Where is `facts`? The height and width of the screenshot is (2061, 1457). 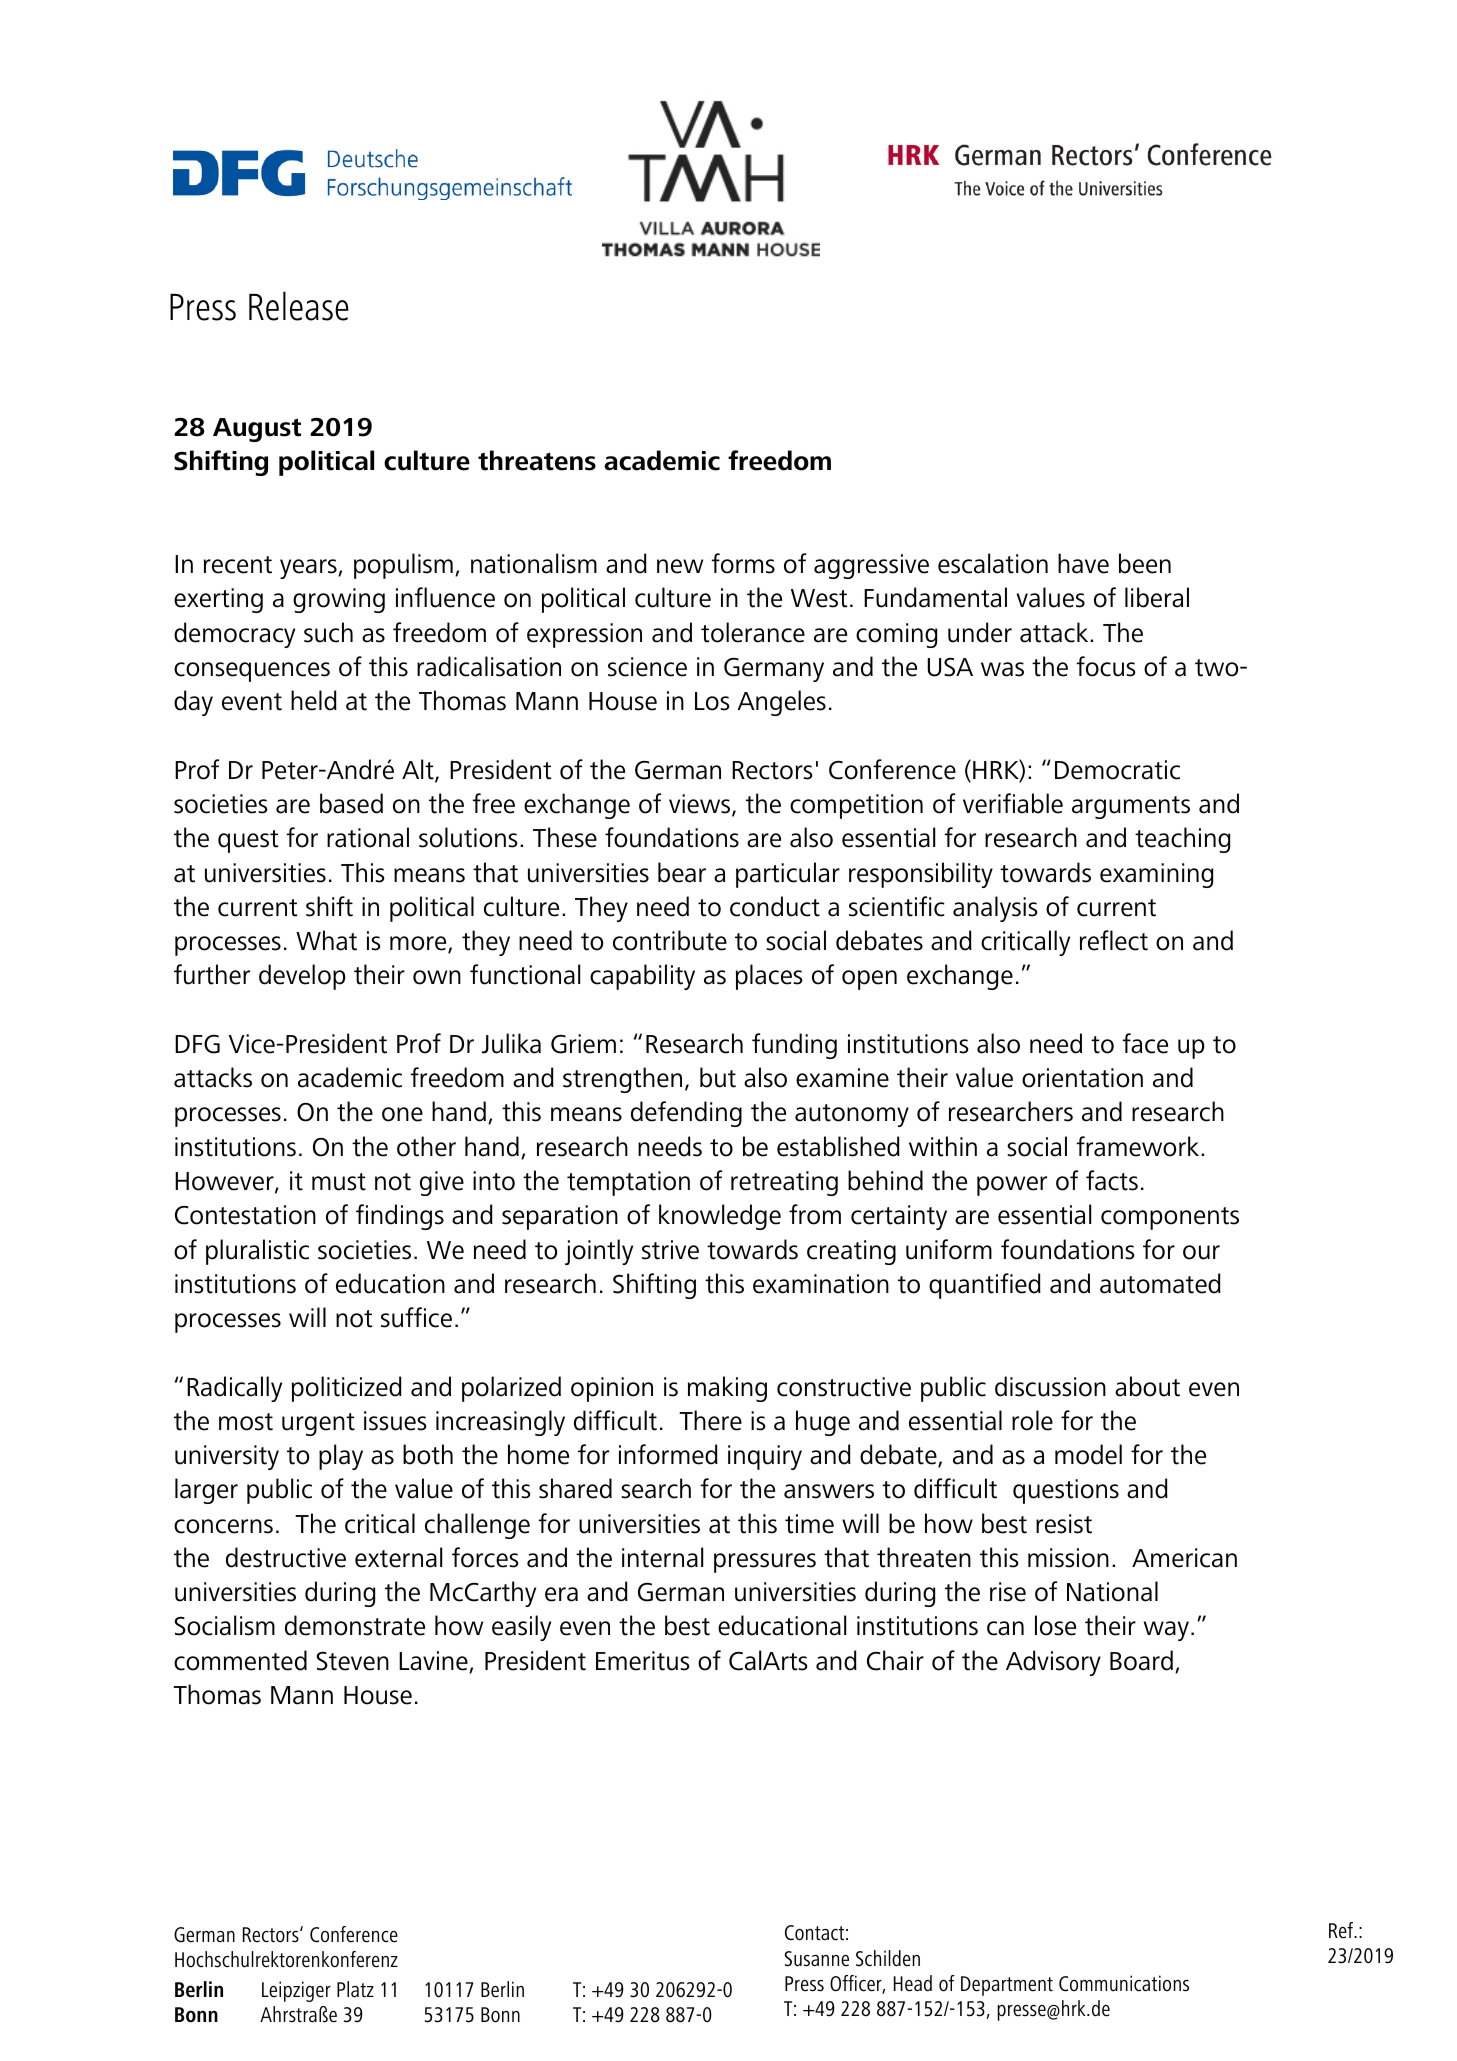 facts is located at coordinates (1112, 1180).
